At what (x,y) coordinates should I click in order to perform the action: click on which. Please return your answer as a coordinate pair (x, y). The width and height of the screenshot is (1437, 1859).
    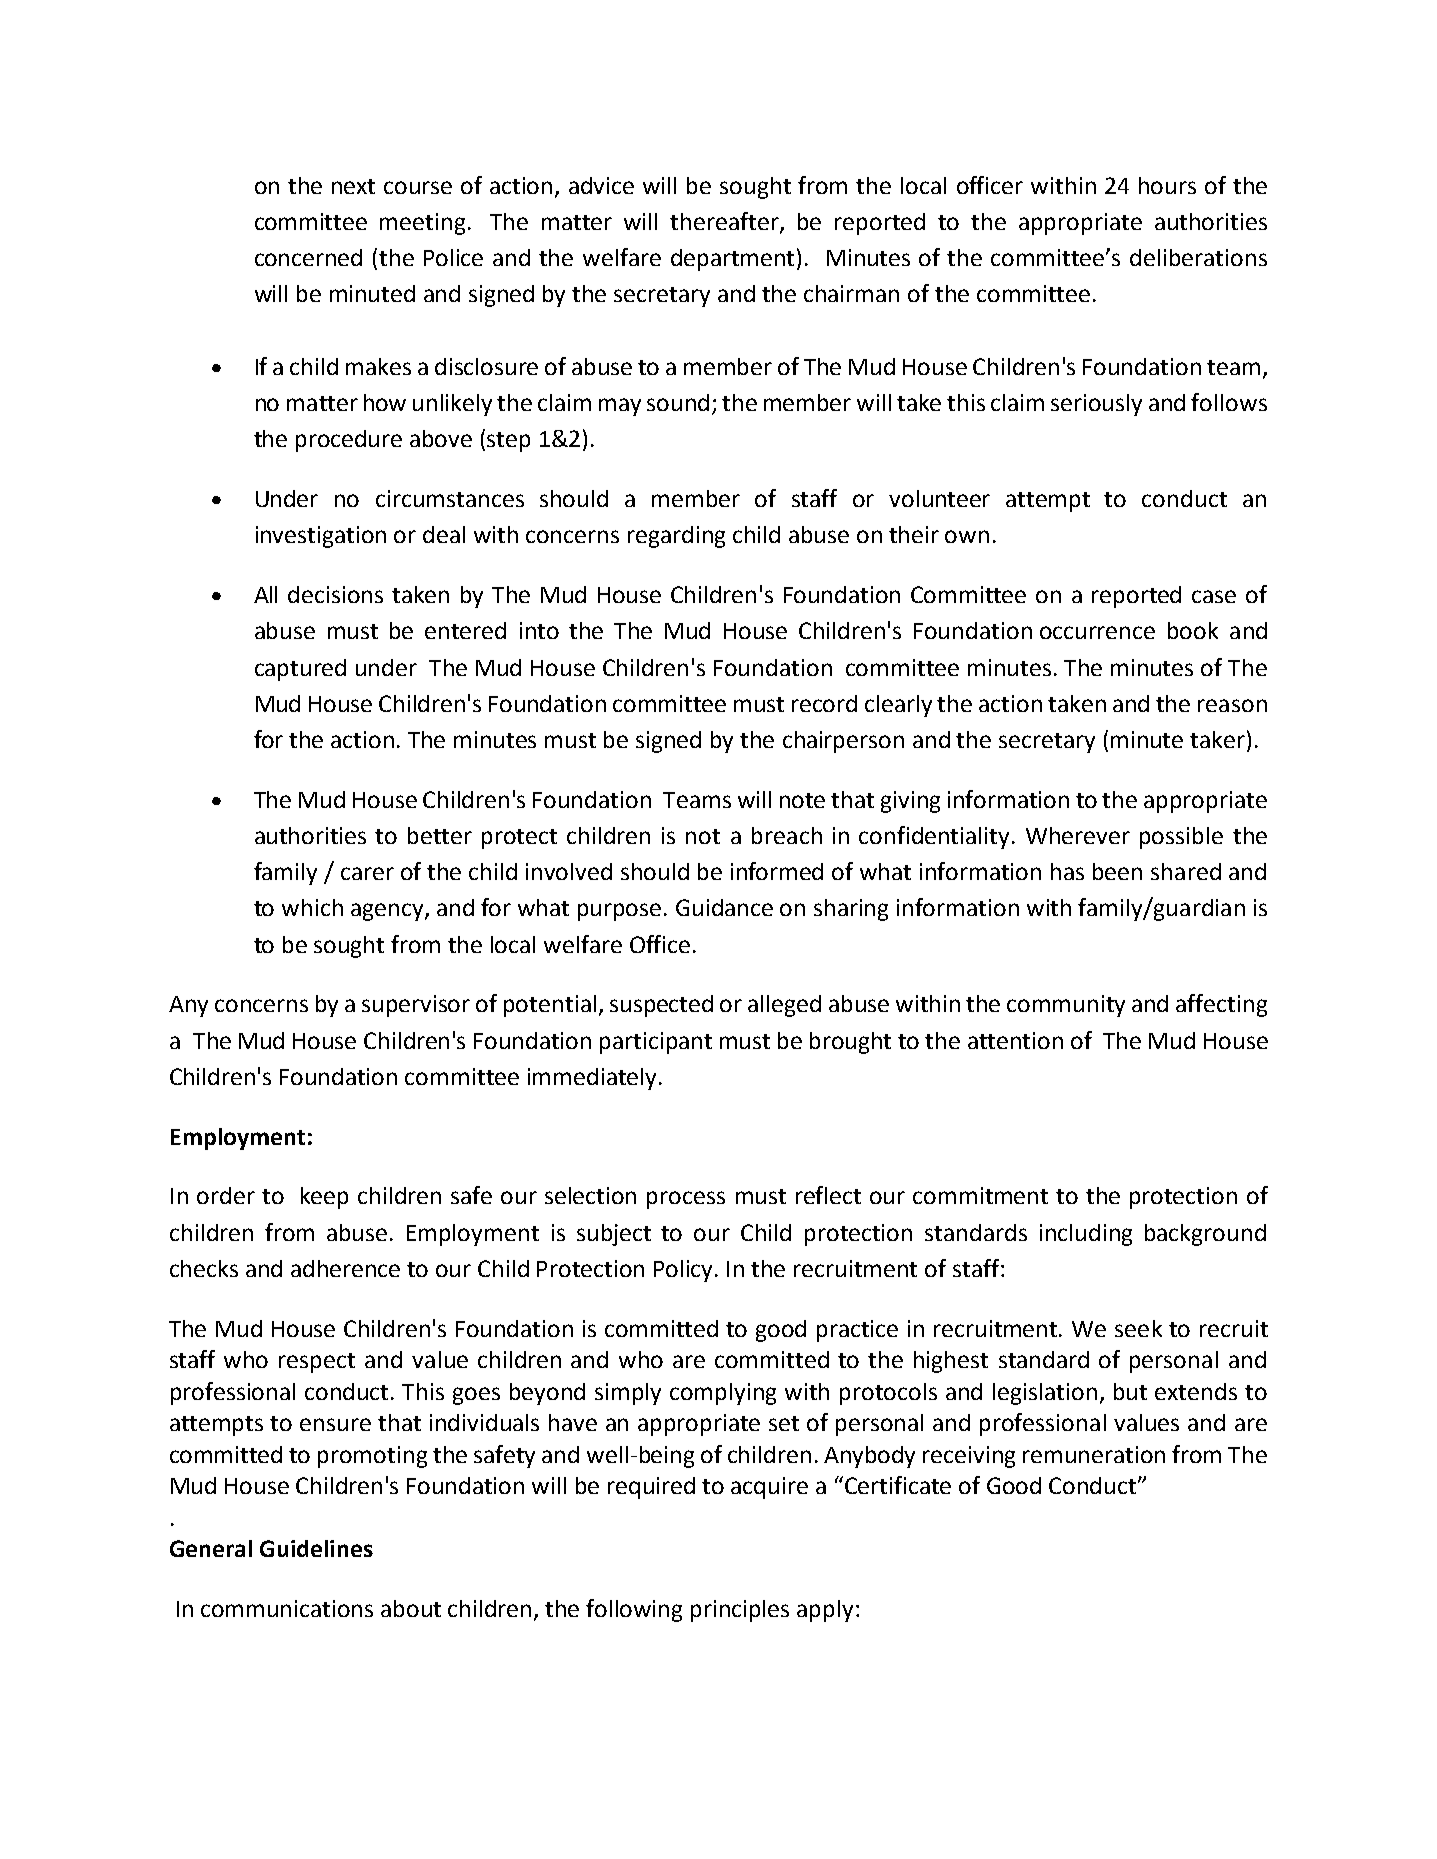
    Looking at the image, I should click on (312, 907).
